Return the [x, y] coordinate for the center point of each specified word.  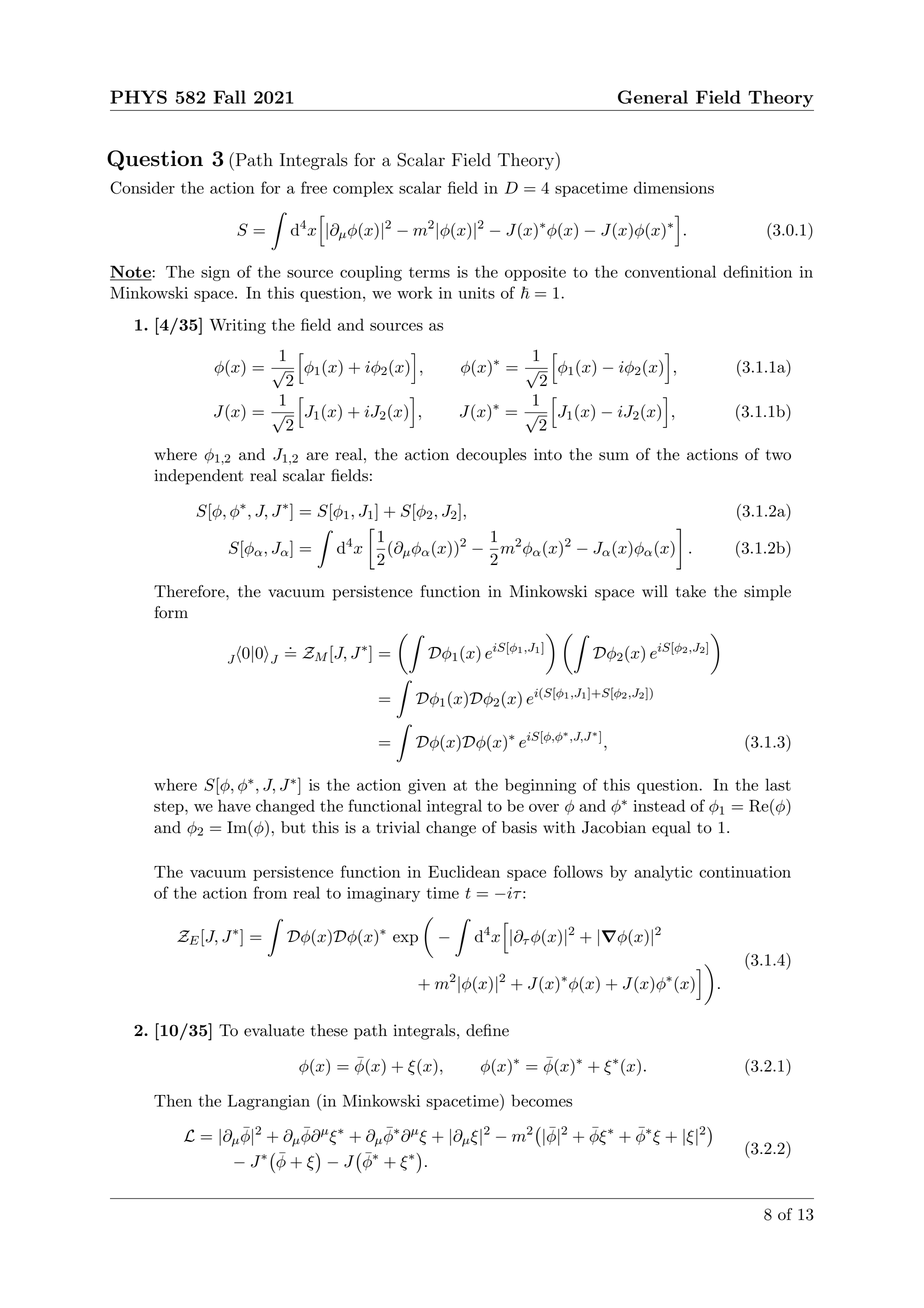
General [653, 97]
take [691, 591]
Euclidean [464, 871]
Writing [238, 326]
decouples [491, 456]
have [234, 805]
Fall [229, 97]
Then [173, 1100]
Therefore [190, 591]
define [487, 1030]
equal [671, 829]
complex [363, 189]
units [476, 293]
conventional [670, 271]
